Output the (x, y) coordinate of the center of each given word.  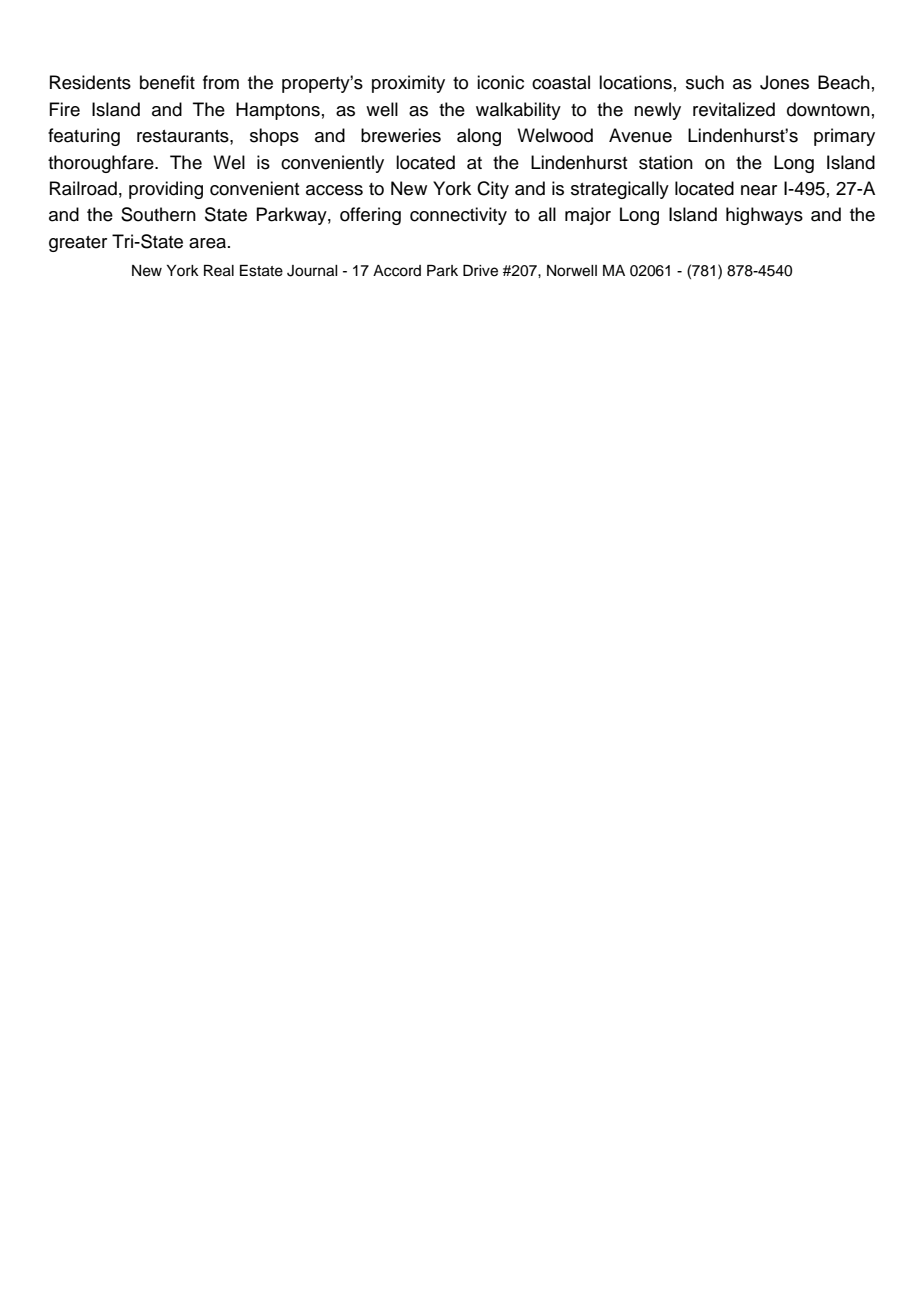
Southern (158, 214)
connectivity (458, 216)
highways (764, 216)
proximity (408, 84)
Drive (480, 271)
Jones (784, 82)
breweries (401, 135)
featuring (84, 137)
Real (219, 271)
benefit (167, 82)
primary (844, 137)
